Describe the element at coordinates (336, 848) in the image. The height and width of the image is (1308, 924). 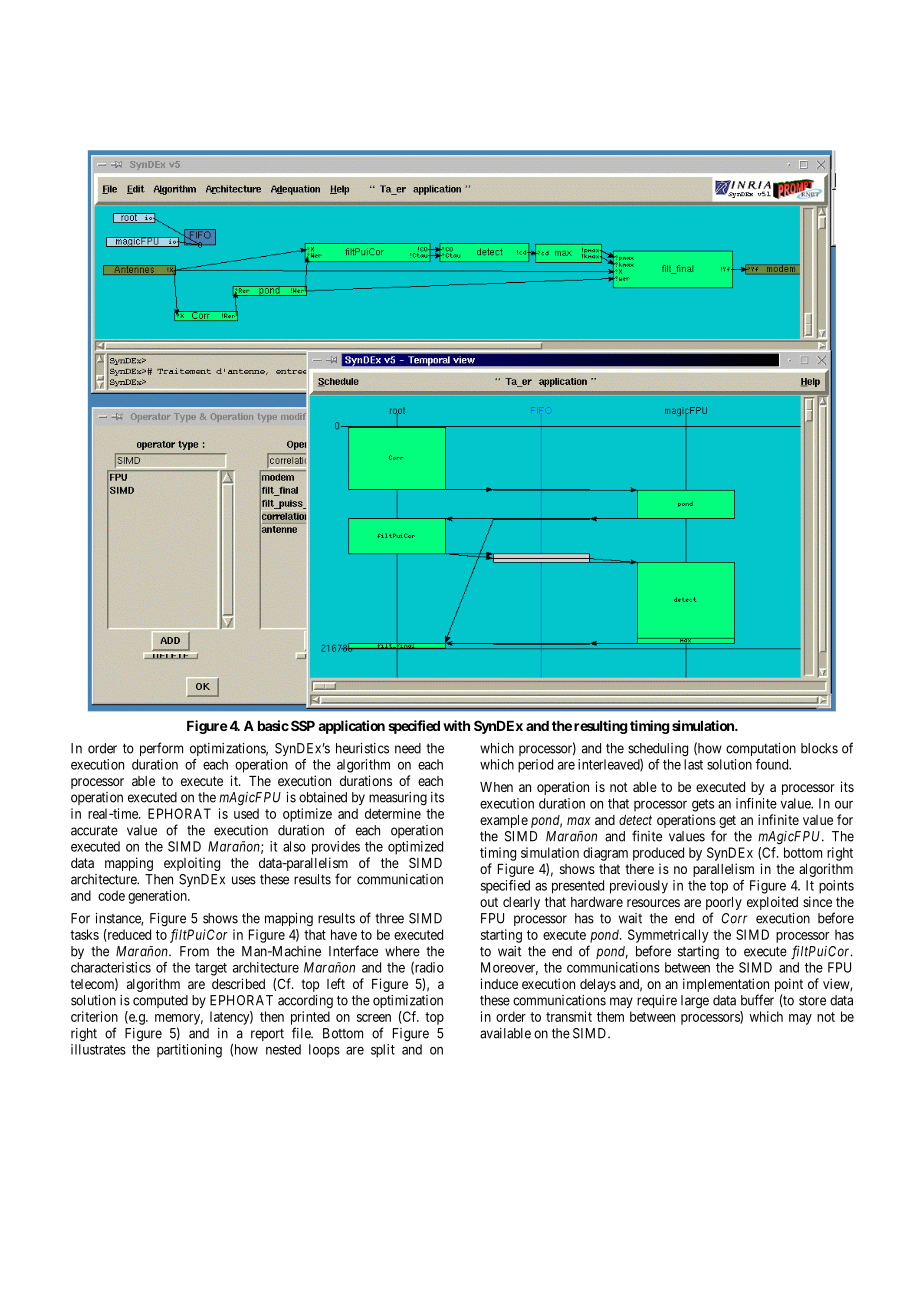
I see `provides` at that location.
